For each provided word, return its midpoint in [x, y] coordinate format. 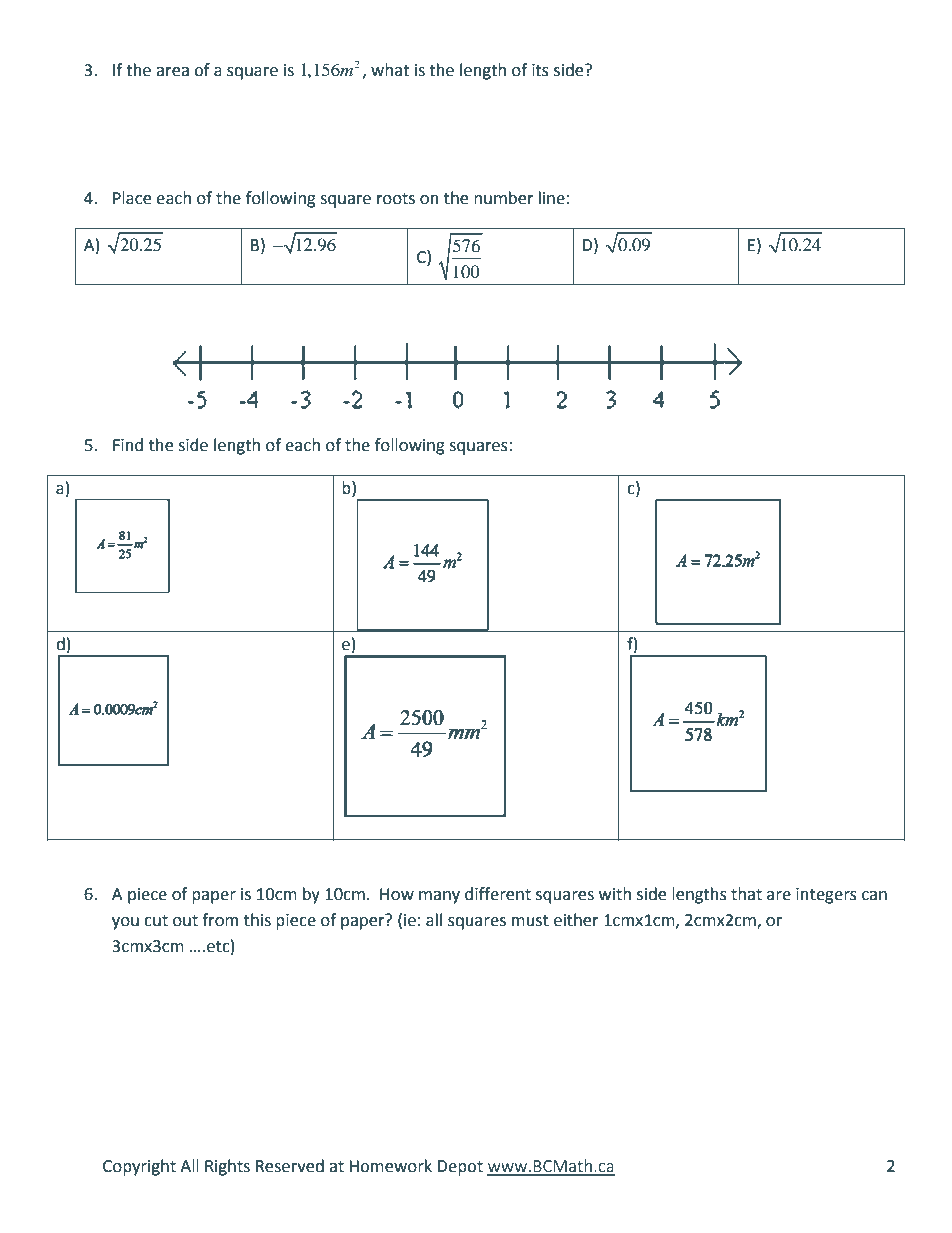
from [220, 920]
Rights [227, 1167]
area [172, 72]
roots [396, 199]
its [540, 70]
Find [128, 445]
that [746, 894]
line [552, 198]
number [504, 198]
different [498, 894]
